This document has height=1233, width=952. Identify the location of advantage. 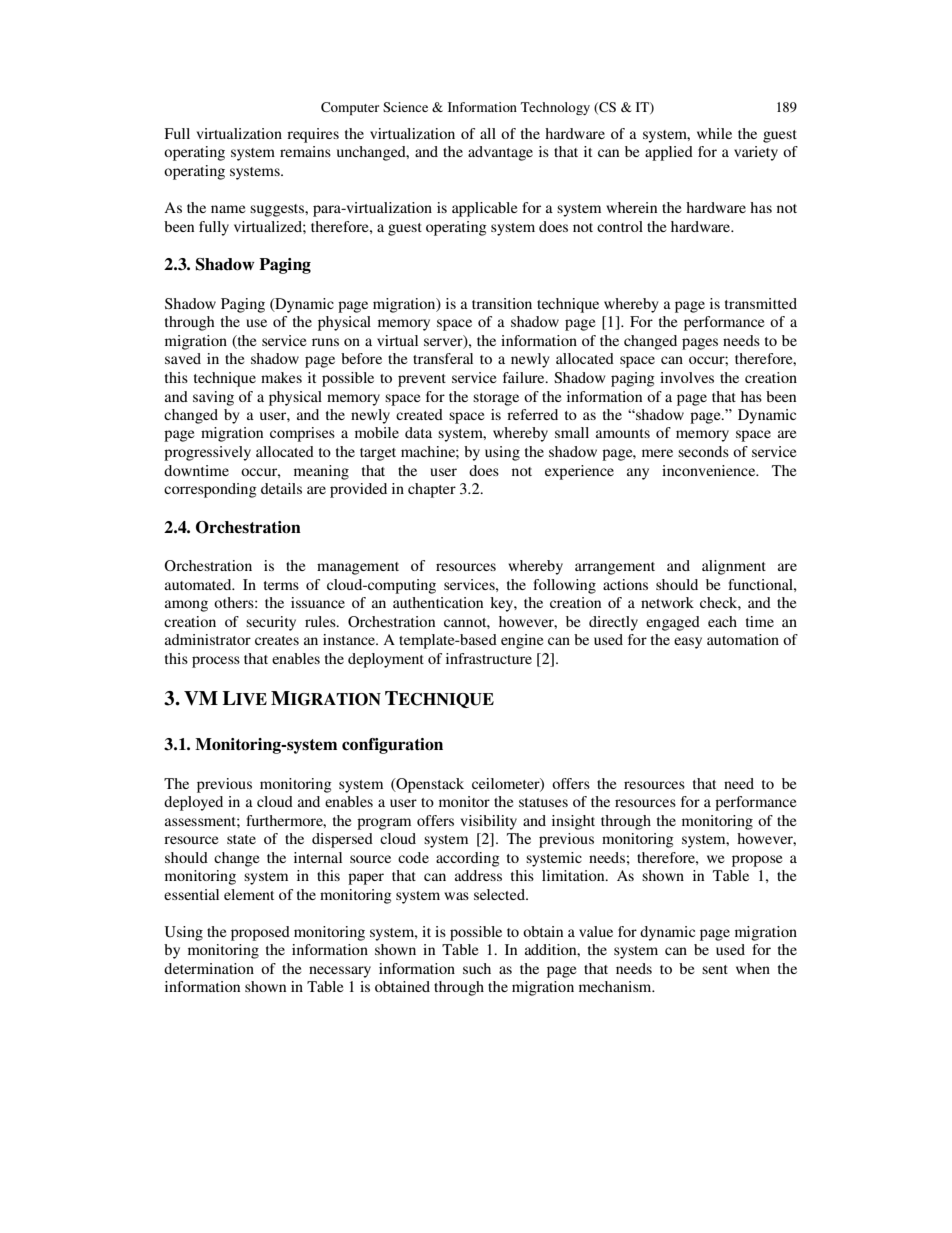
(500, 153).
